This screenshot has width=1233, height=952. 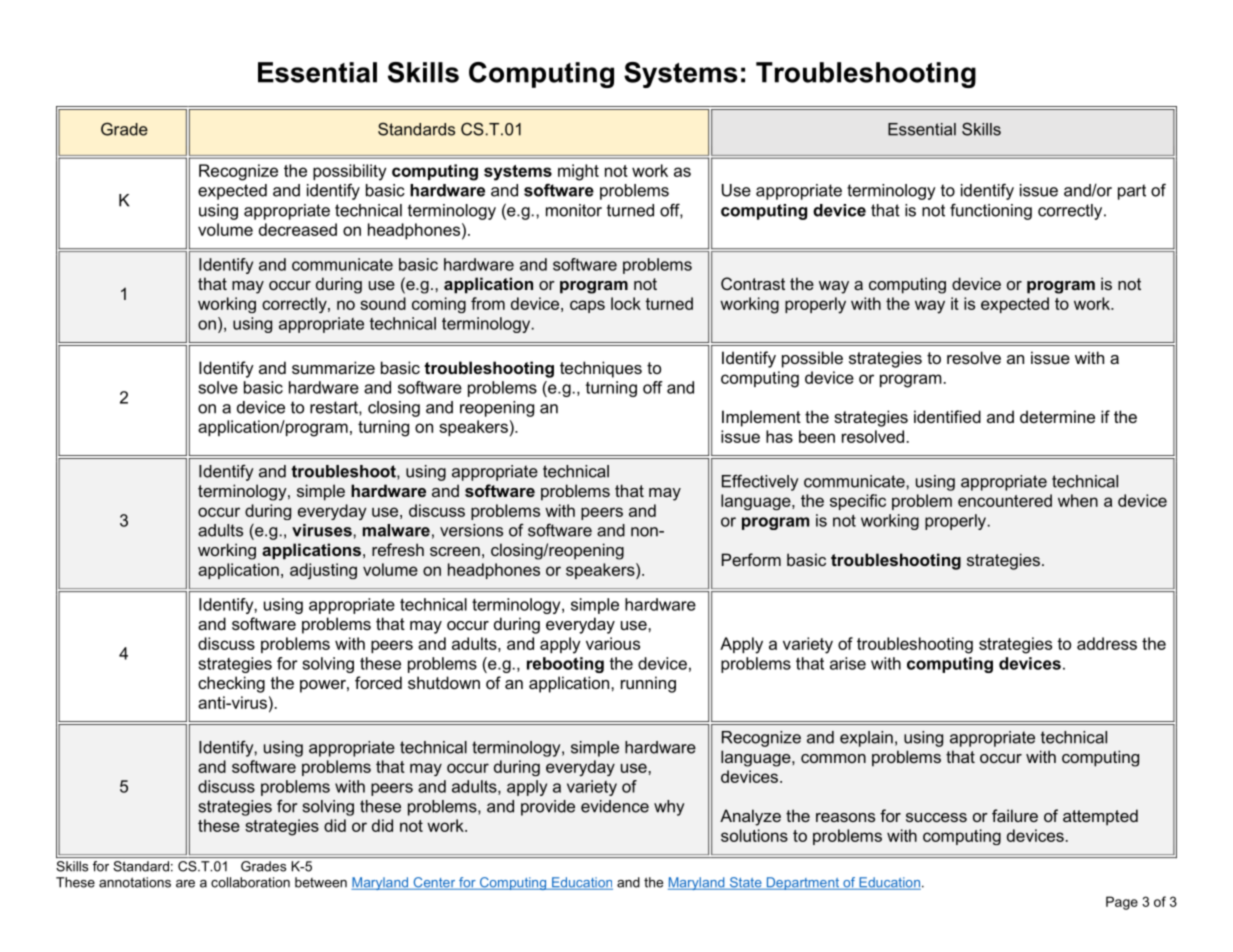 I want to click on functioning, so click(x=991, y=211).
